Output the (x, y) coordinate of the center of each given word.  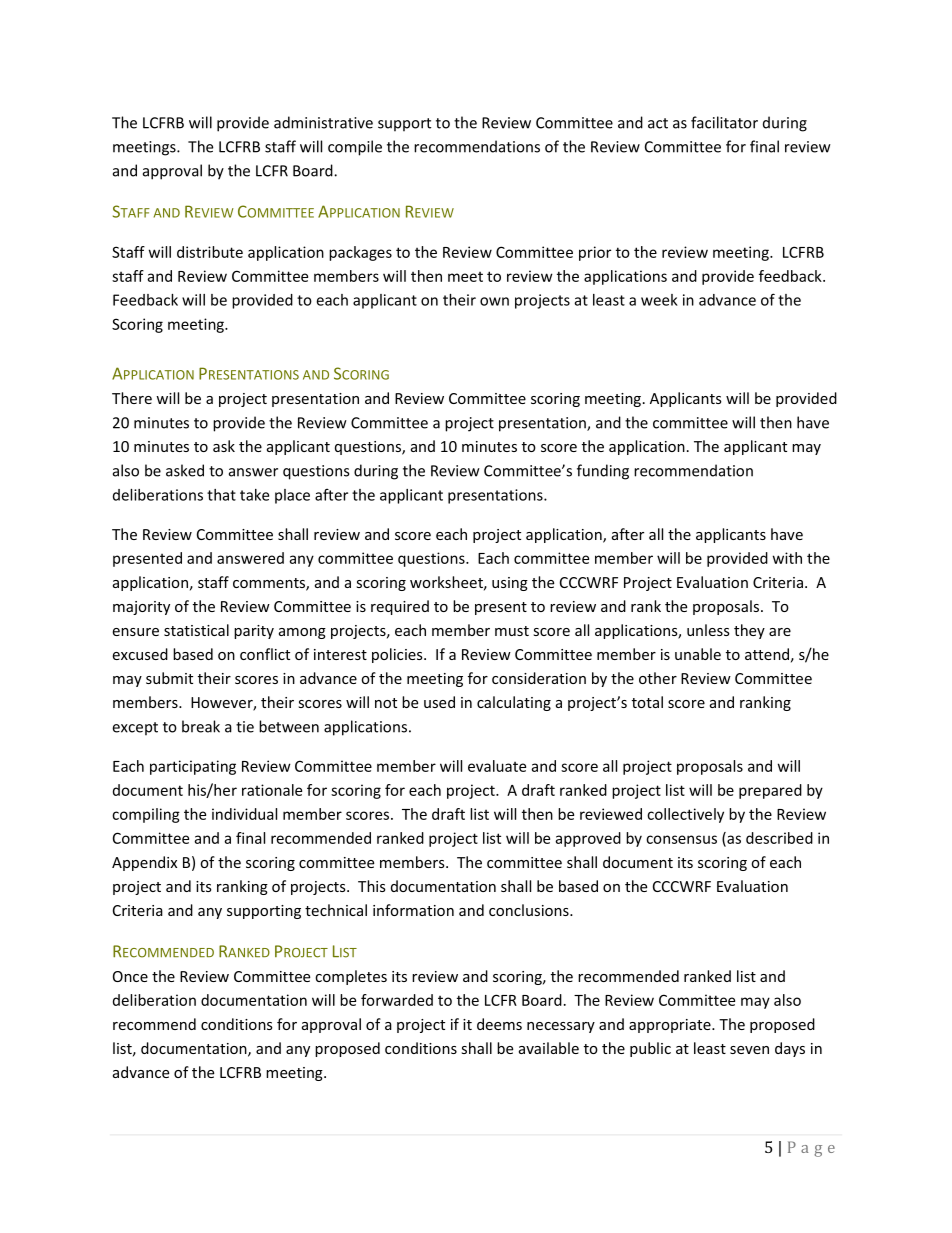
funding (603, 472)
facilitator (724, 122)
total (647, 702)
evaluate (497, 766)
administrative (323, 122)
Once (130, 976)
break (201, 726)
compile (355, 148)
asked (185, 470)
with (787, 558)
